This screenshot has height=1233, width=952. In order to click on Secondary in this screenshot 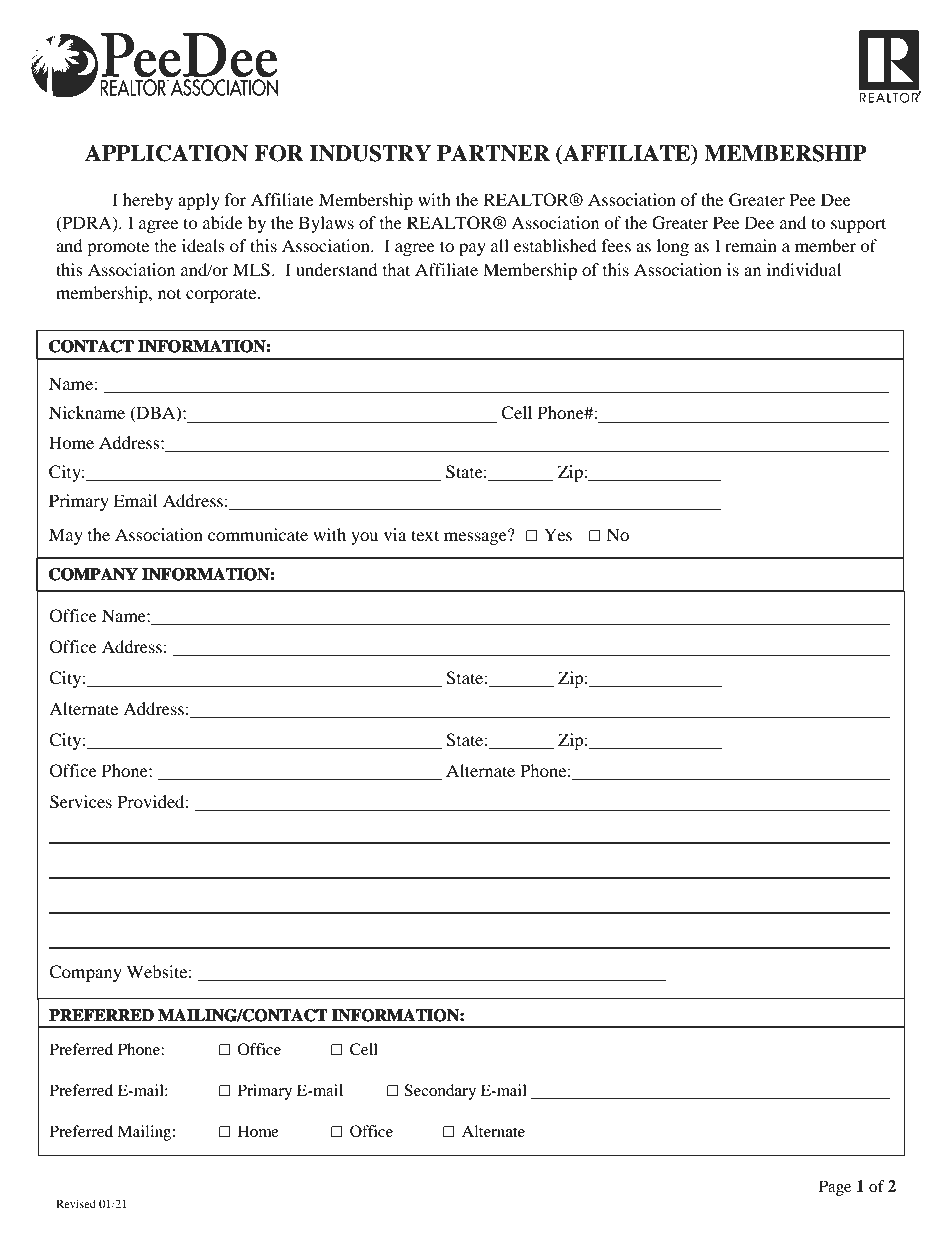, I will do `click(440, 1092)`.
